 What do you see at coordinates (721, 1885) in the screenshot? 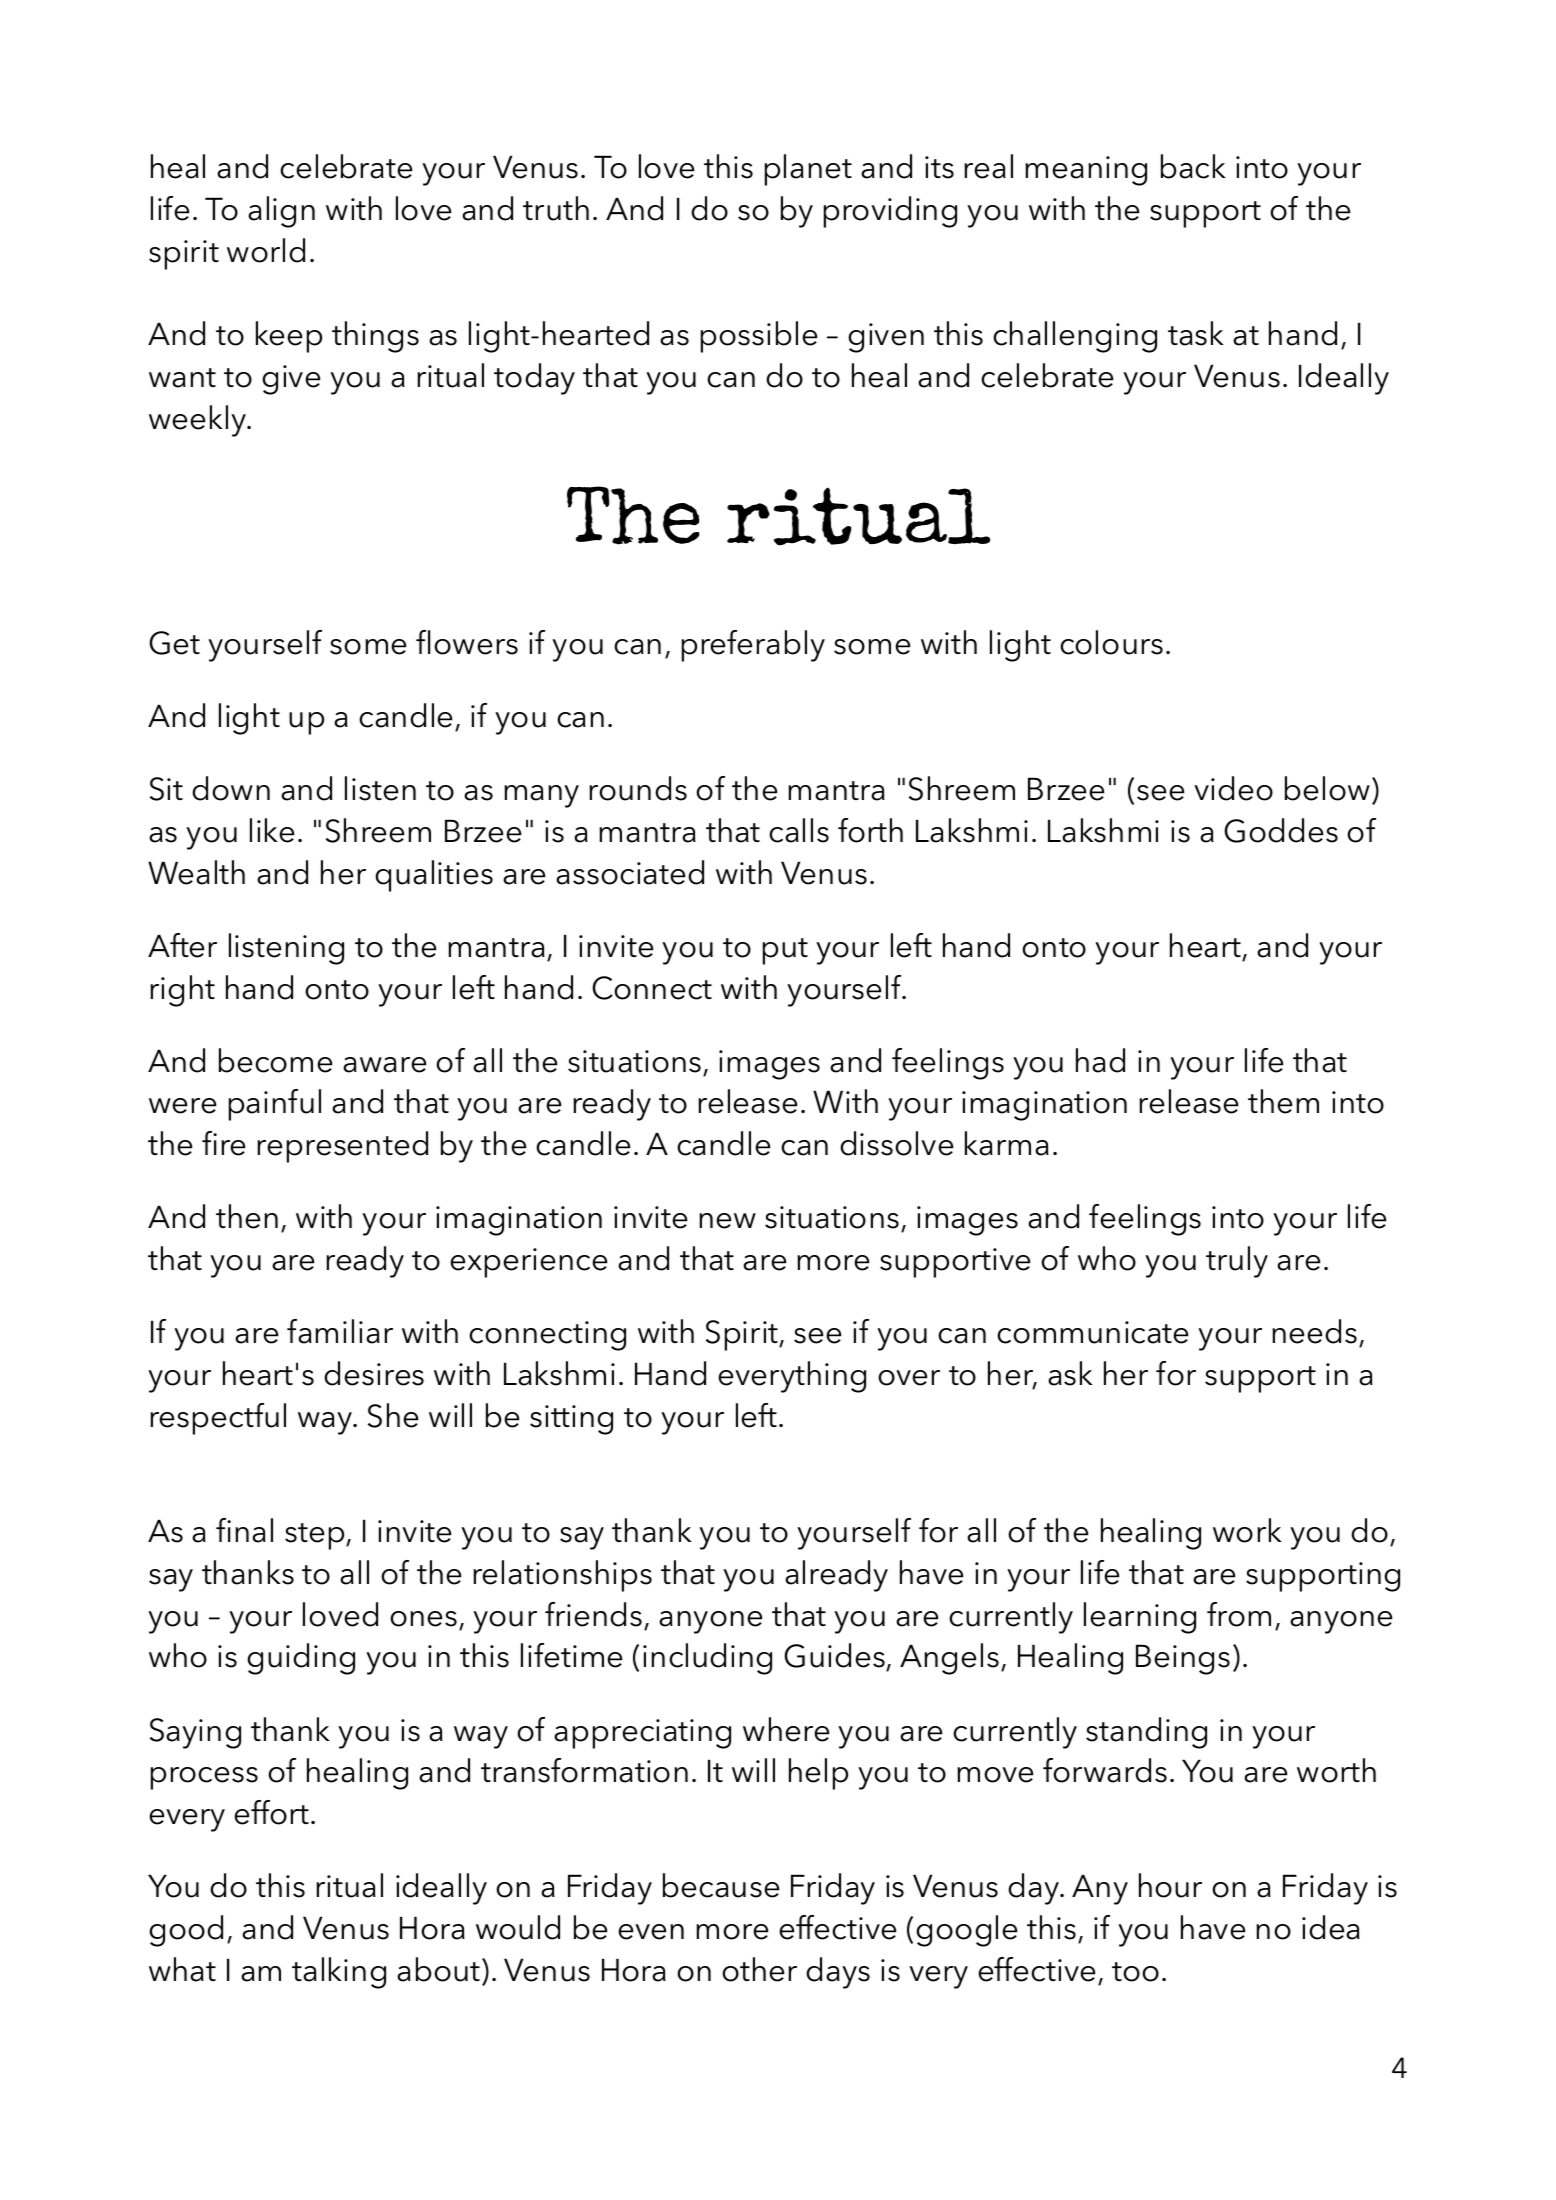
I see `because` at bounding box center [721, 1885].
